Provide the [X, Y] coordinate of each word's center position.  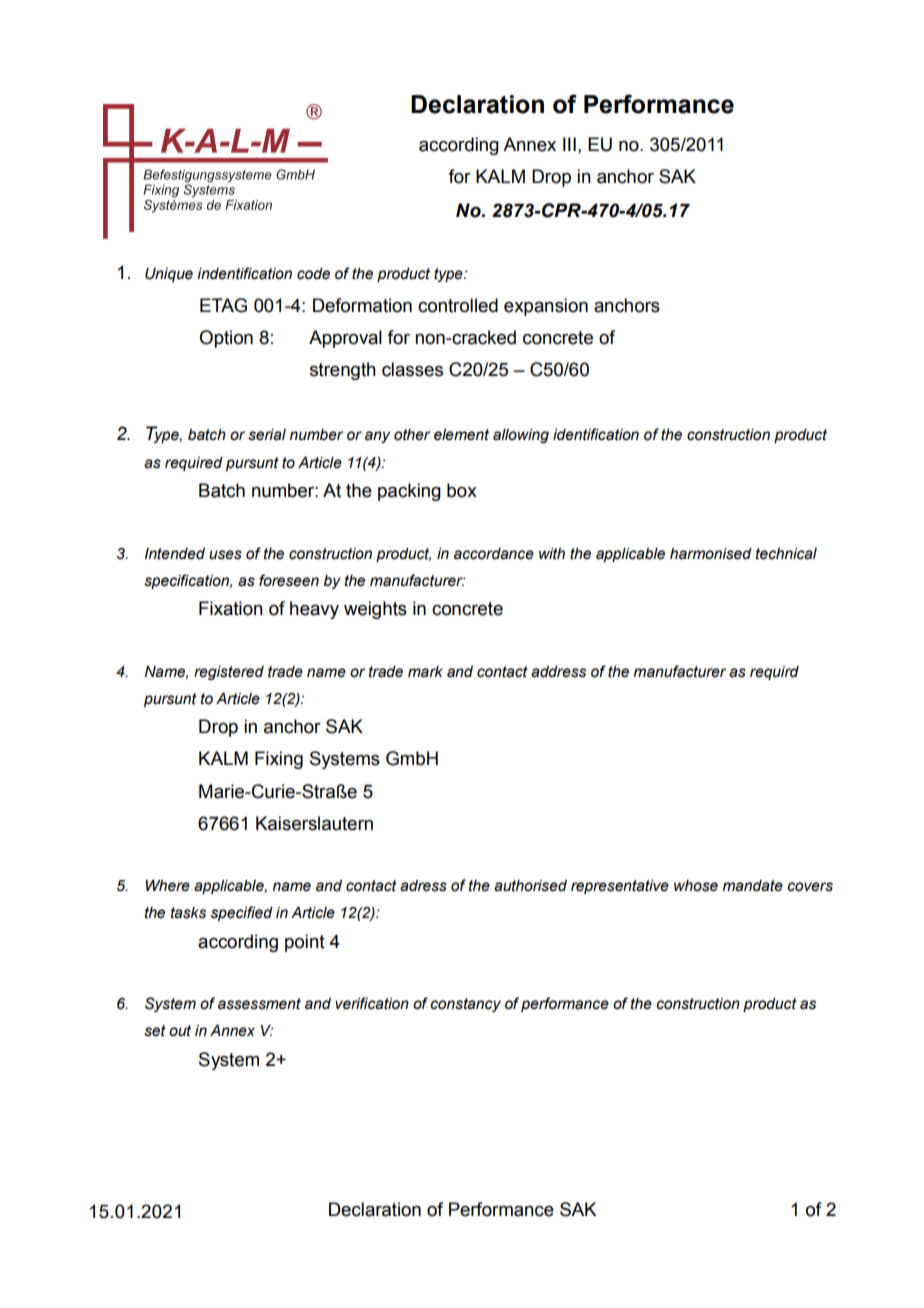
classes [412, 369]
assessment [259, 1004]
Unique [169, 275]
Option [226, 339]
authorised [530, 886]
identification [596, 434]
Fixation [231, 608]
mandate [753, 886]
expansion [546, 307]
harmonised [711, 554]
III [569, 144]
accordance [494, 554]
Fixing [279, 760]
